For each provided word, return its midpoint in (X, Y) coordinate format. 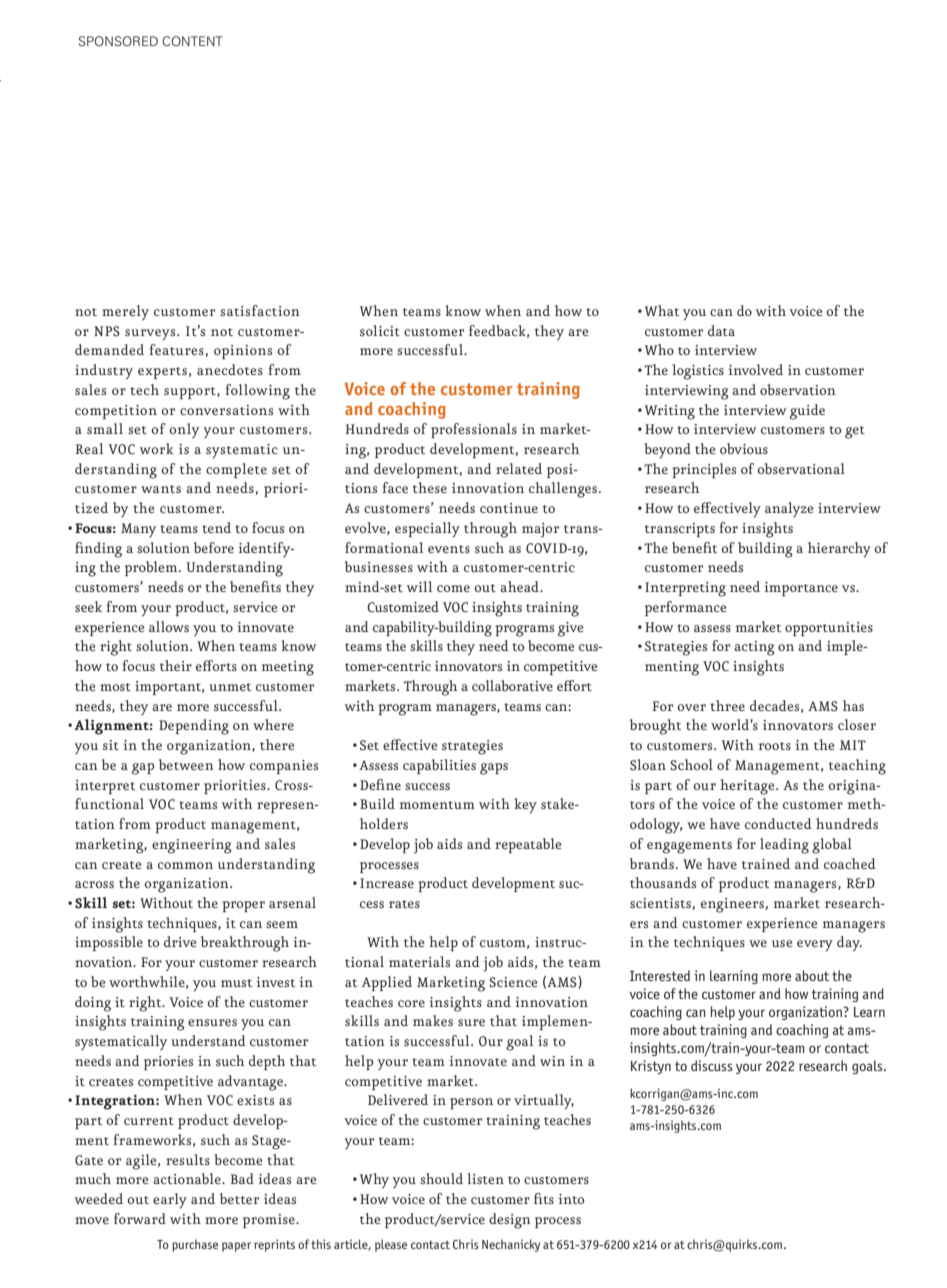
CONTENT (192, 41)
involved (756, 369)
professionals (474, 430)
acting (754, 648)
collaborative (512, 685)
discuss (711, 1065)
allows (169, 626)
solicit (380, 330)
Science (513, 982)
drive (180, 941)
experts (162, 373)
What (662, 310)
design (510, 1221)
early (170, 1200)
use (782, 943)
